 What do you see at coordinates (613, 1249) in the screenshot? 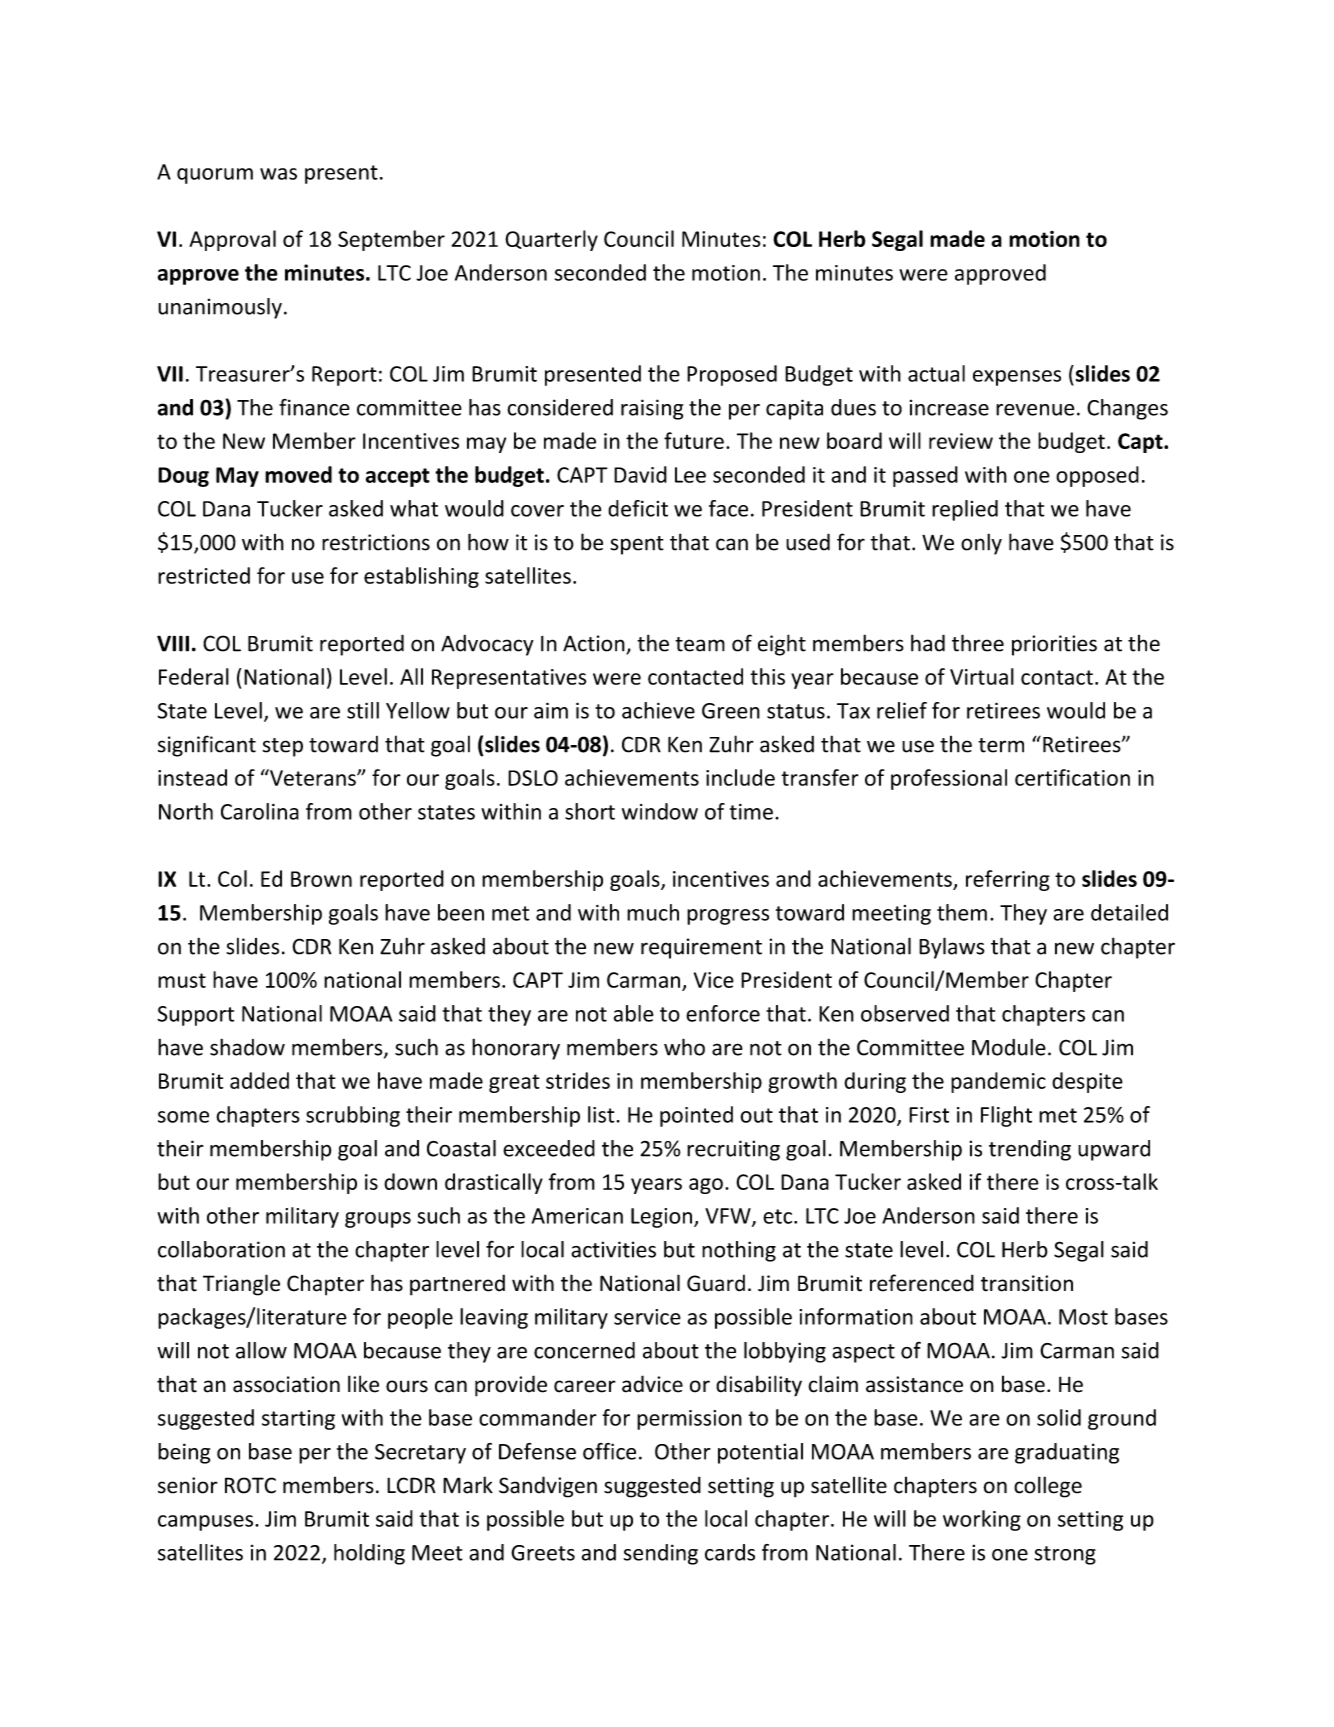
I see `activities` at bounding box center [613, 1249].
